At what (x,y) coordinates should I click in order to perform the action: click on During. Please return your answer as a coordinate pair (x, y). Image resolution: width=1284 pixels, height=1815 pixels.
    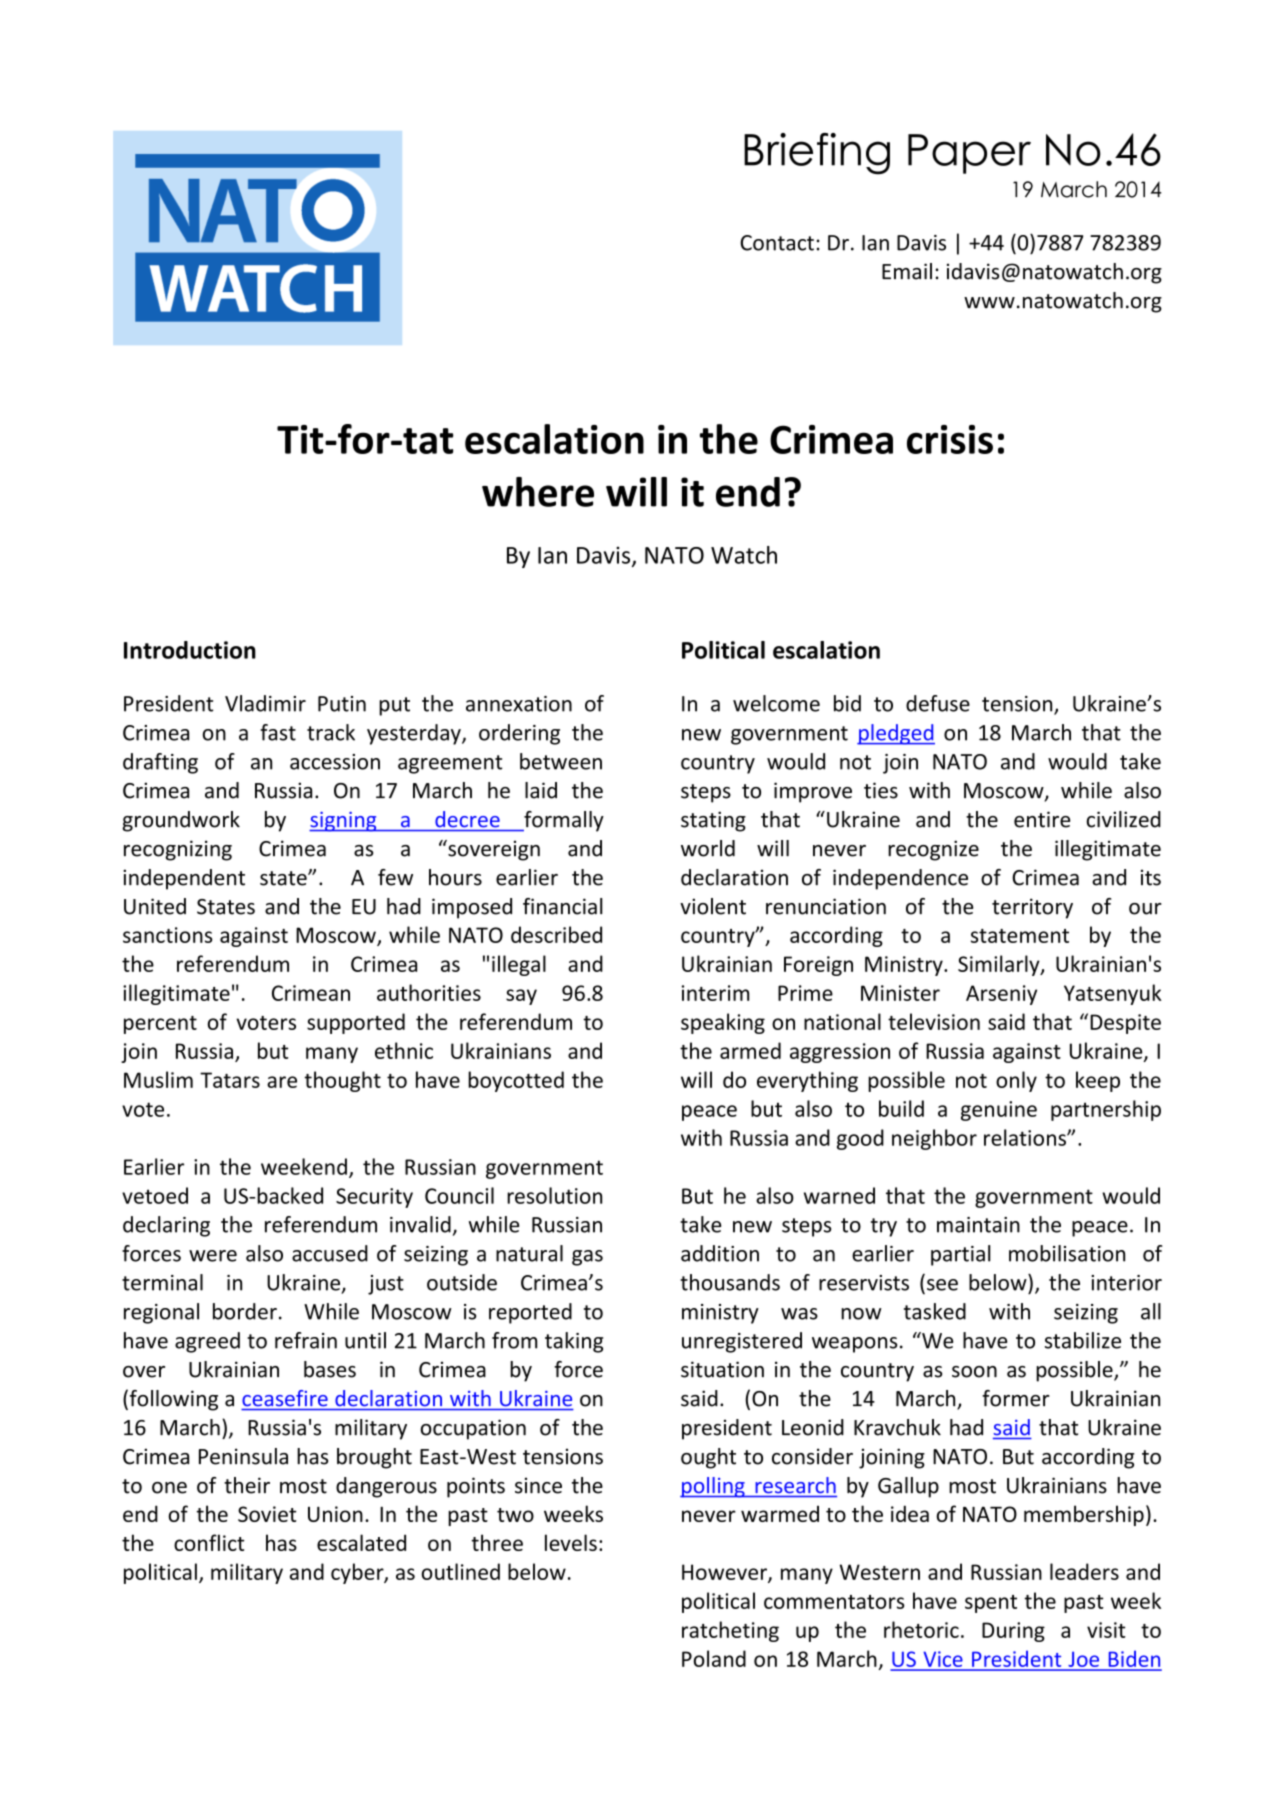
    Looking at the image, I should click on (1013, 1632).
